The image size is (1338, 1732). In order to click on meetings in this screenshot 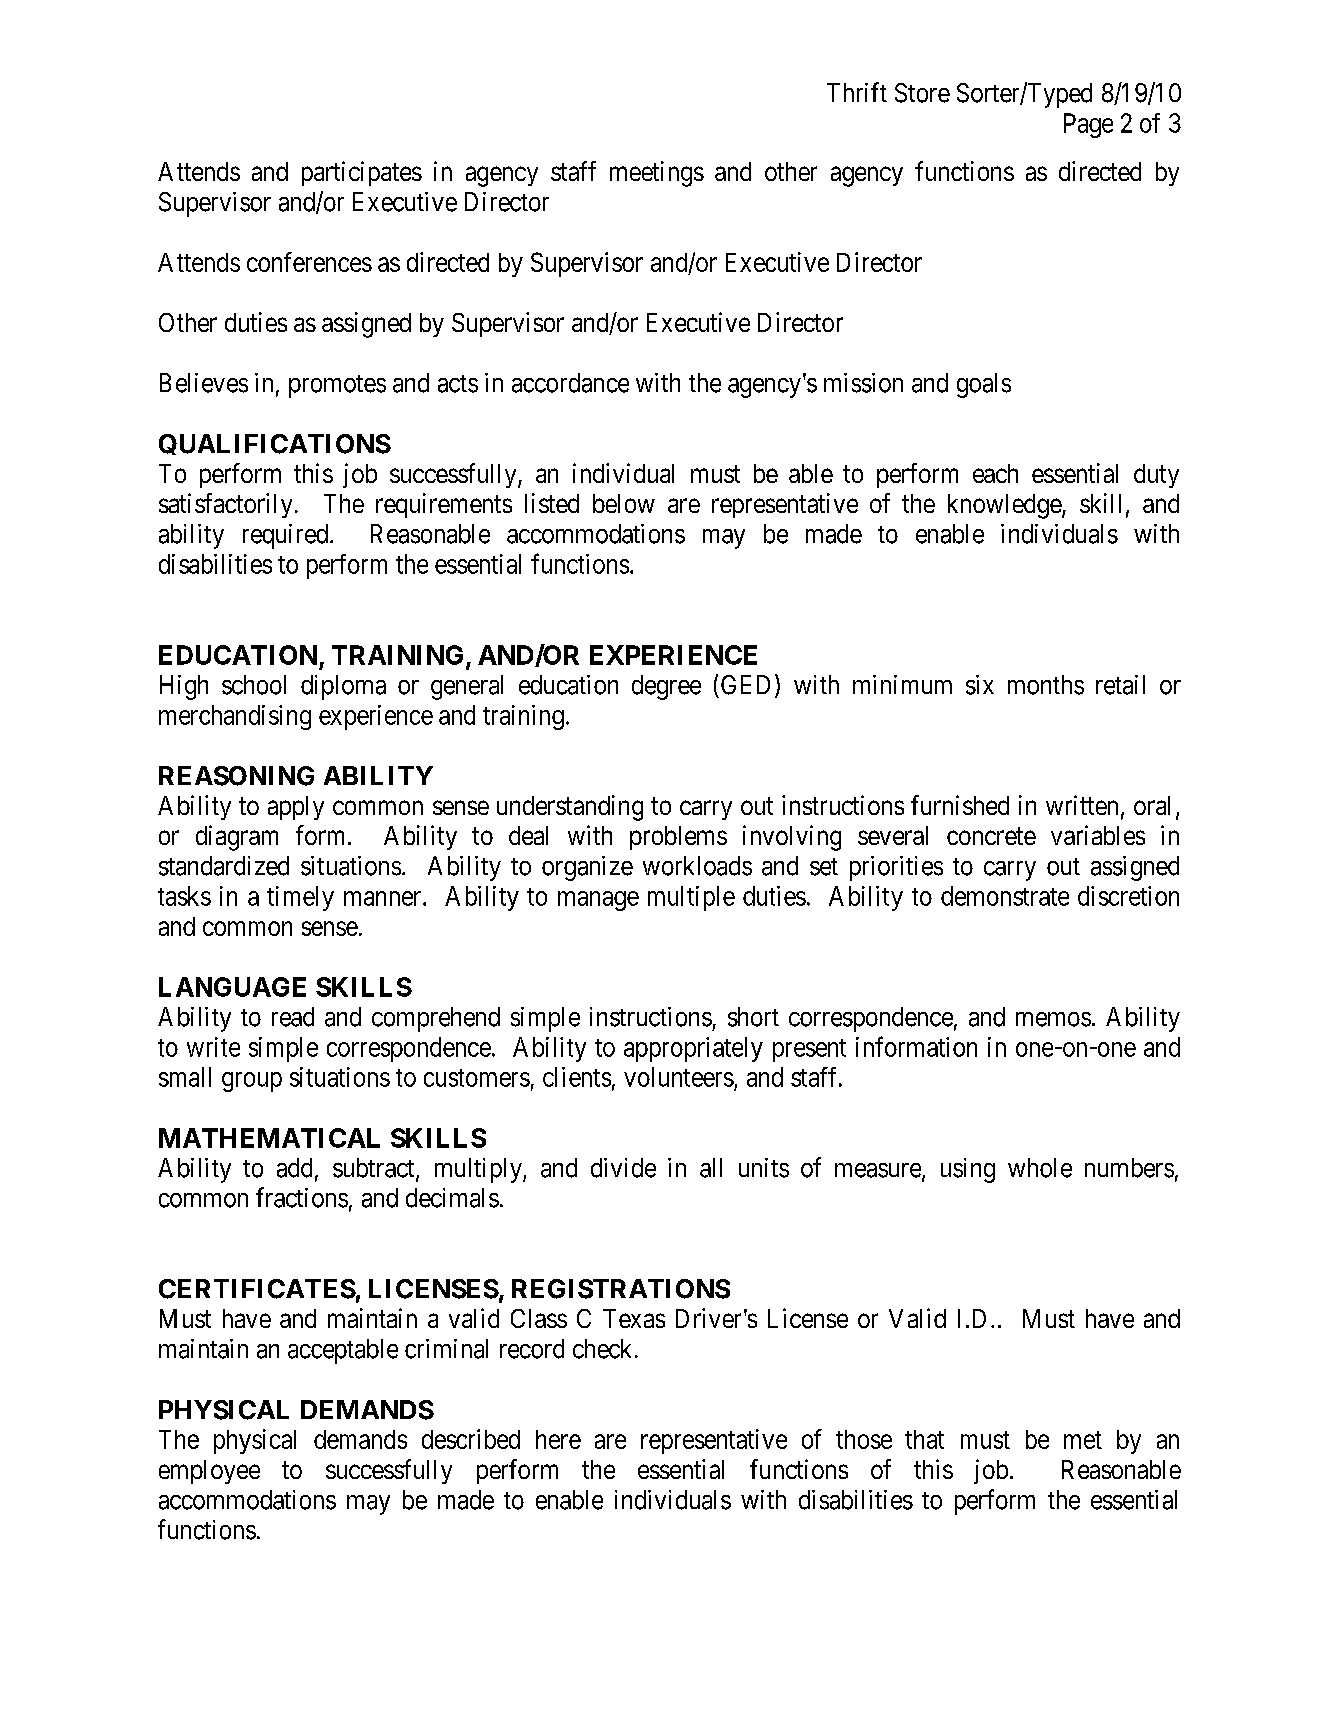, I will do `click(657, 174)`.
